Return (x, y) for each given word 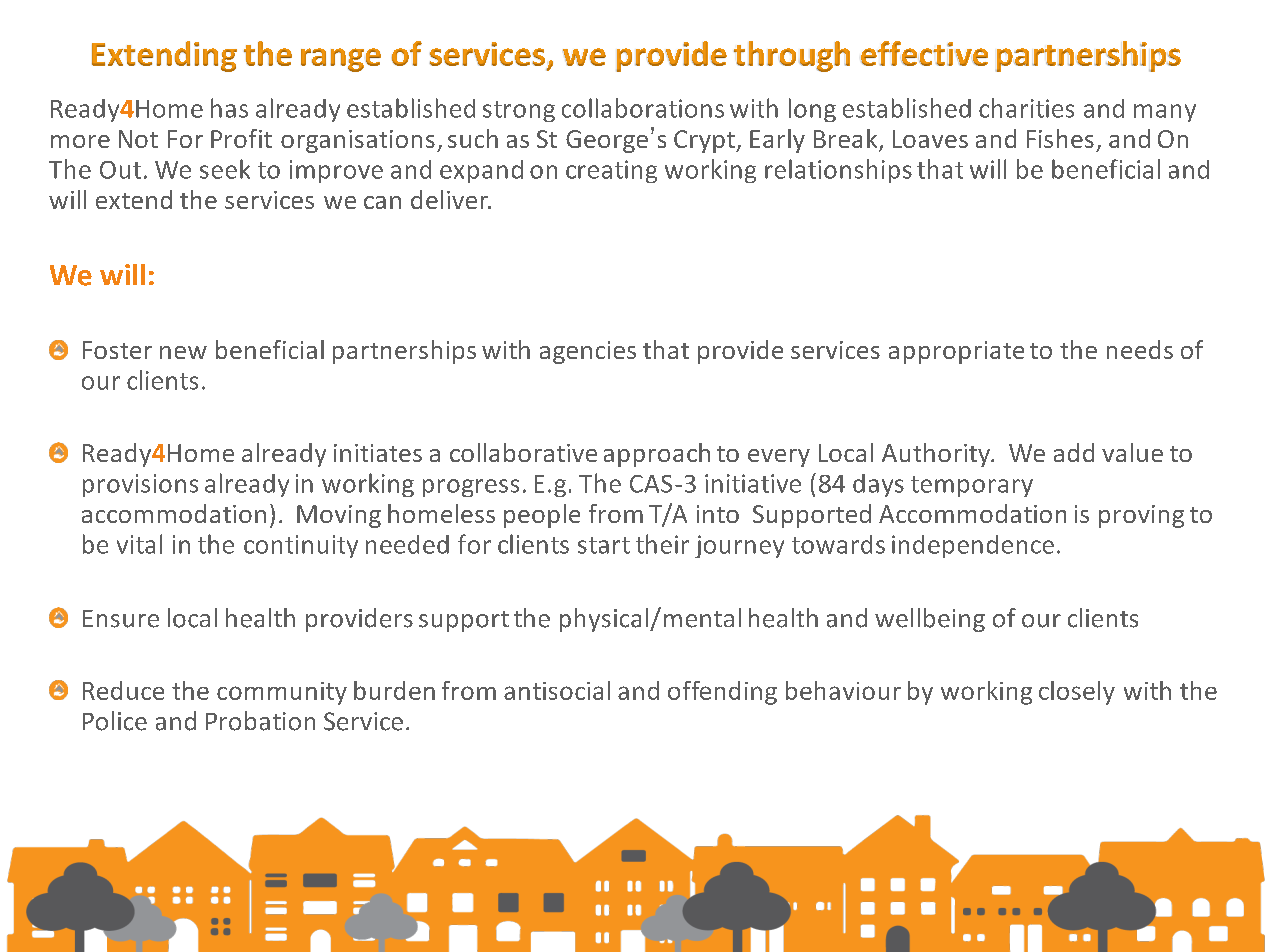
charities (1026, 108)
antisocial (557, 690)
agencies (588, 352)
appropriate (956, 352)
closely (1077, 693)
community (282, 693)
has (229, 108)
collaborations (643, 108)
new (183, 352)
